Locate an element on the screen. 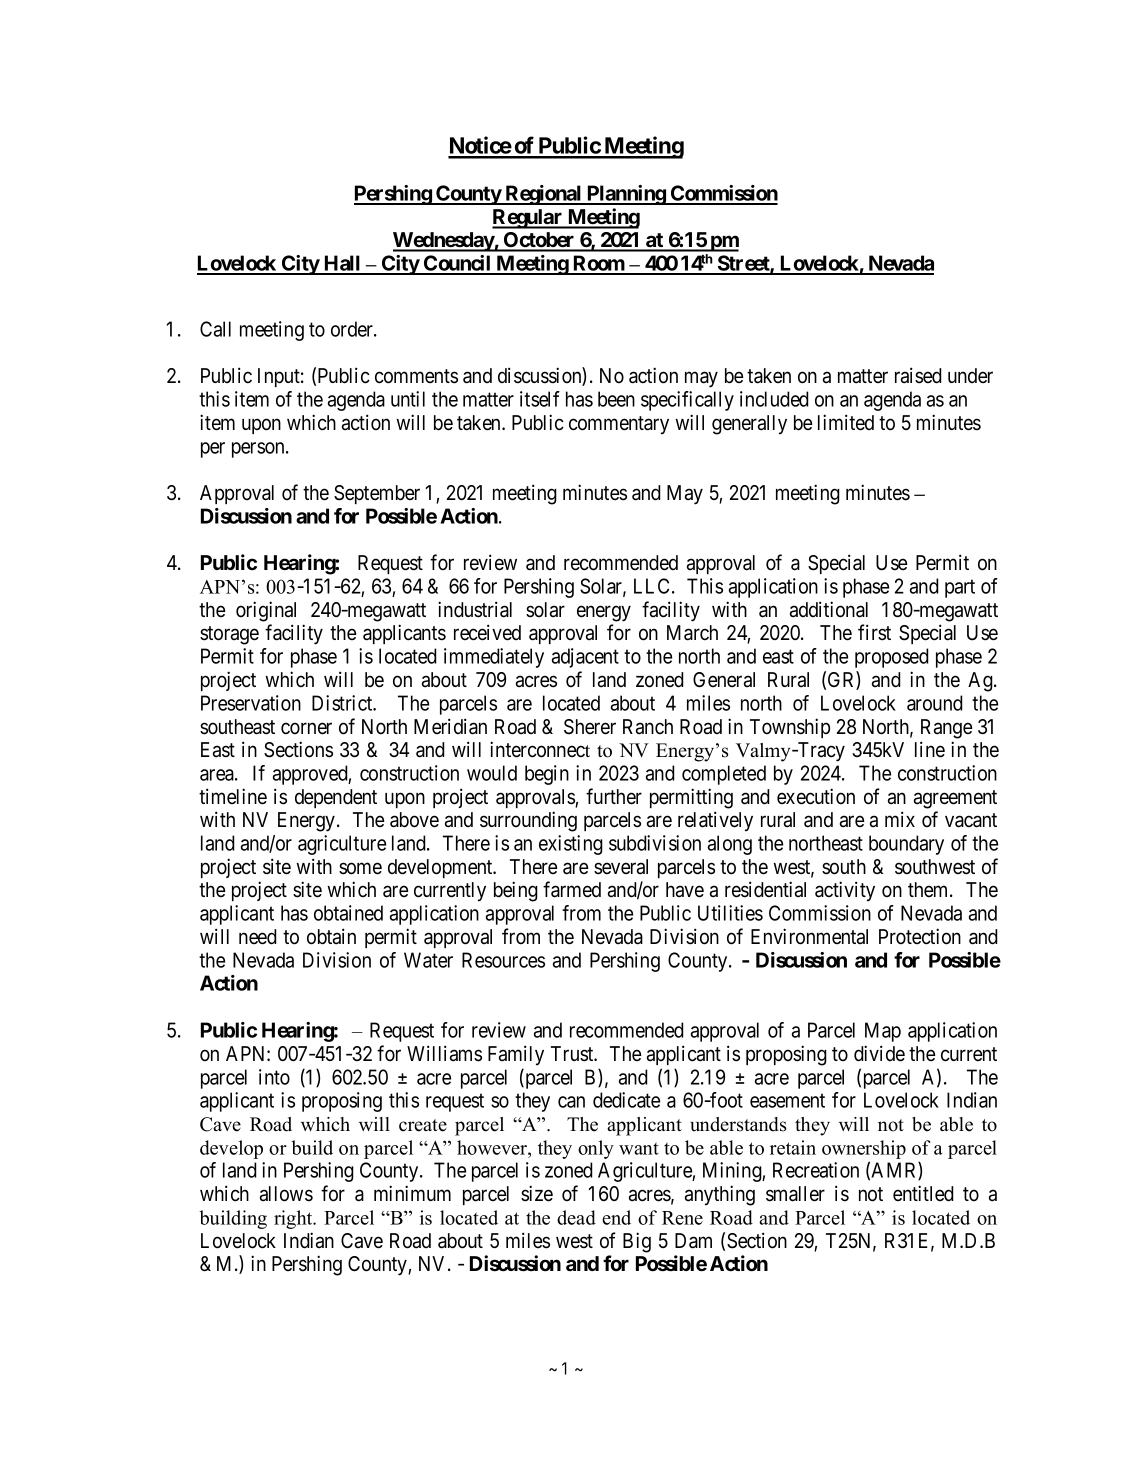 The height and width of the screenshot is (1463, 1131). raised is located at coordinates (918, 375).
